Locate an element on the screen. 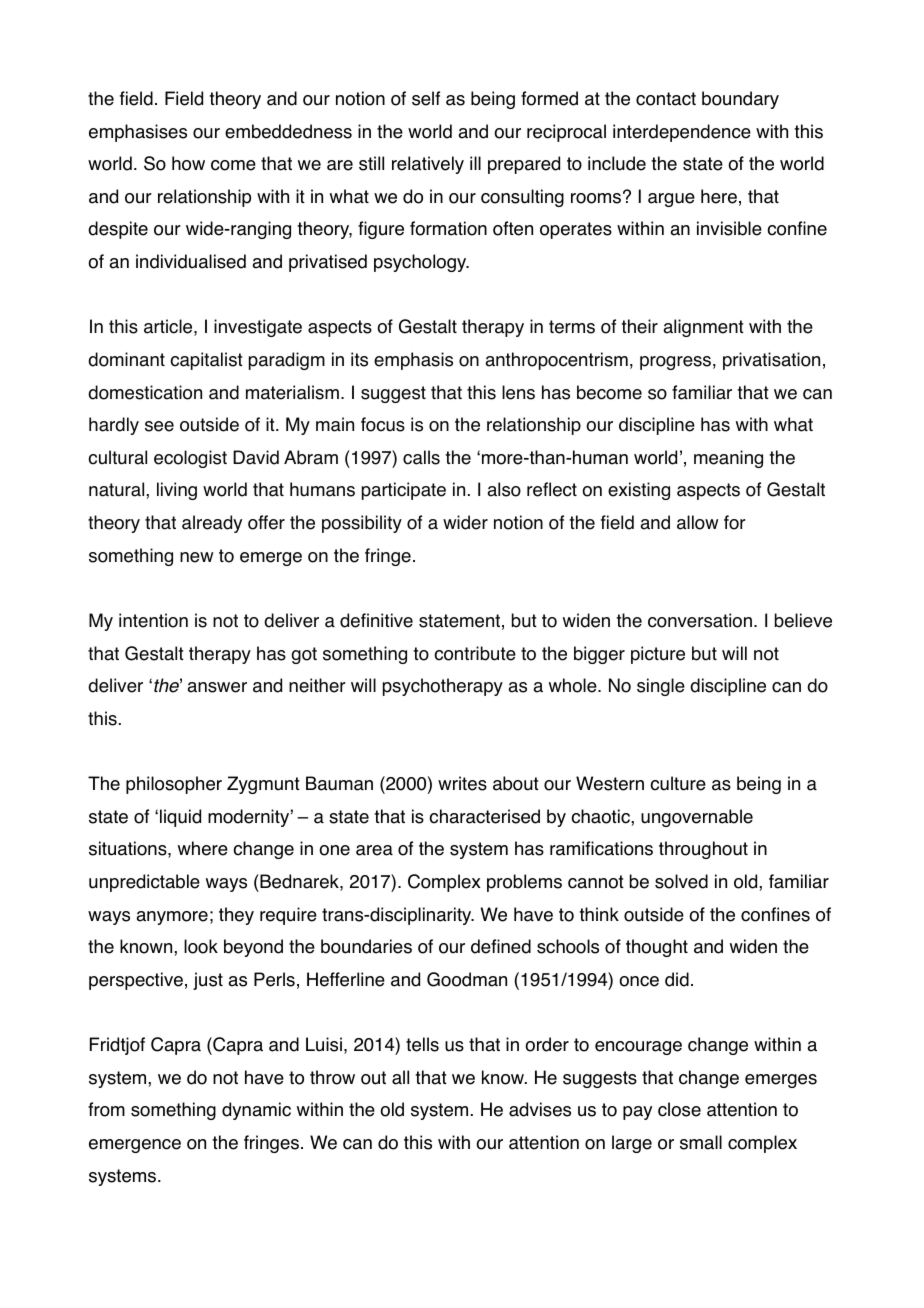  intention is located at coordinates (153, 620).
